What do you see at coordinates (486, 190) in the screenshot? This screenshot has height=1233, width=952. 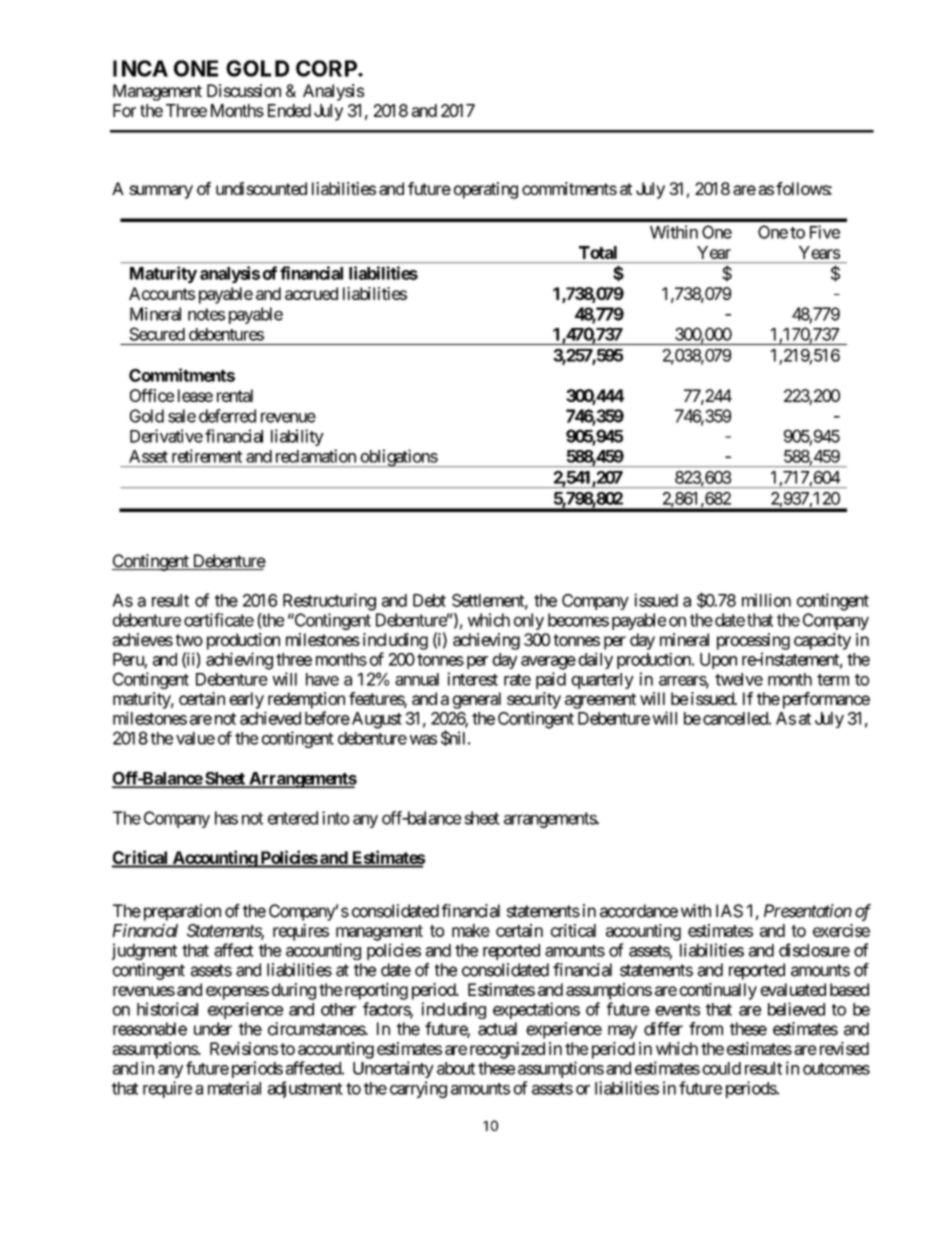 I see `operating` at bounding box center [486, 190].
